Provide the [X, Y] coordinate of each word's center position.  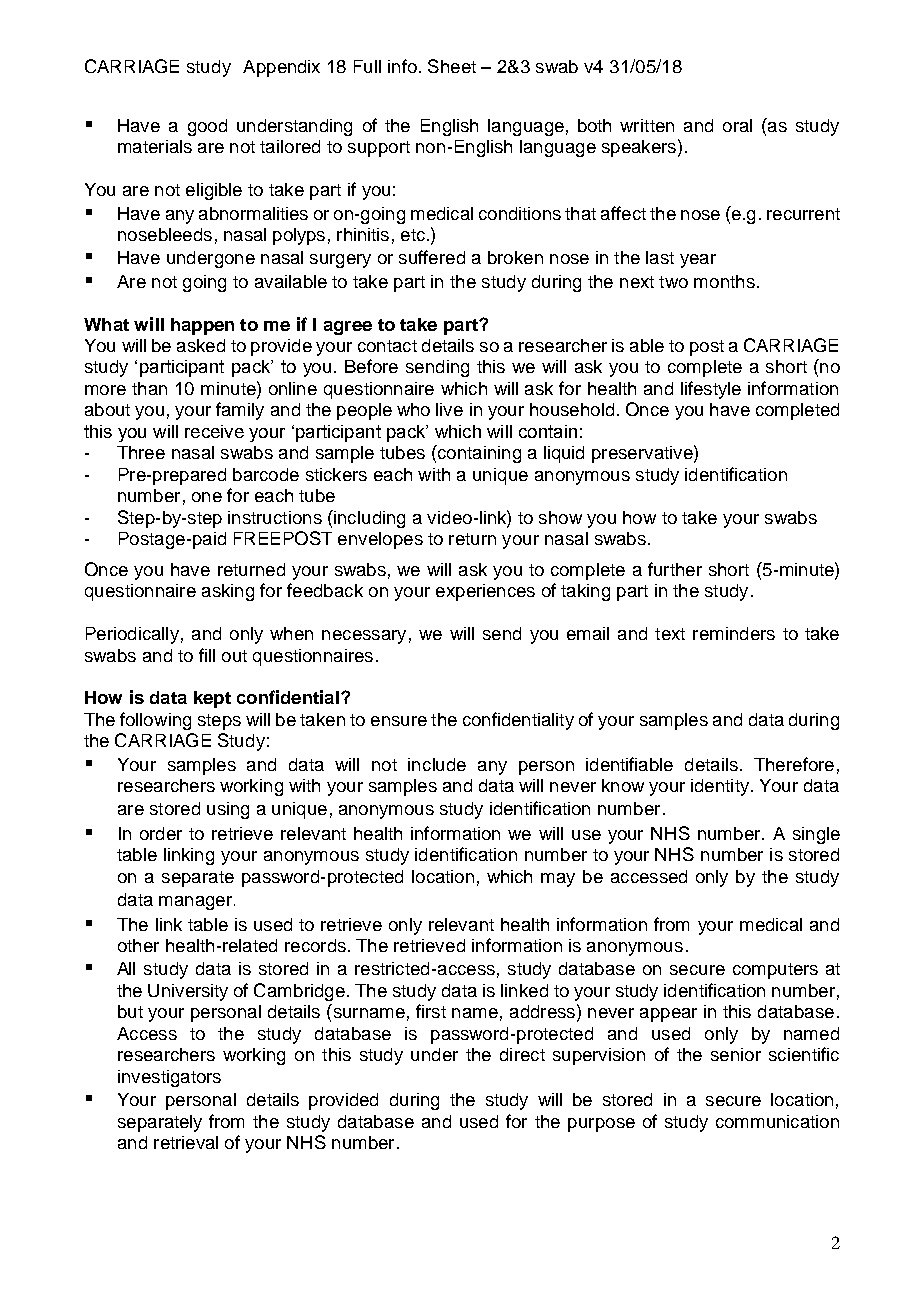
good [207, 127]
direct [522, 1054]
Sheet [452, 66]
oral [737, 125]
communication [777, 1121]
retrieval [186, 1142]
